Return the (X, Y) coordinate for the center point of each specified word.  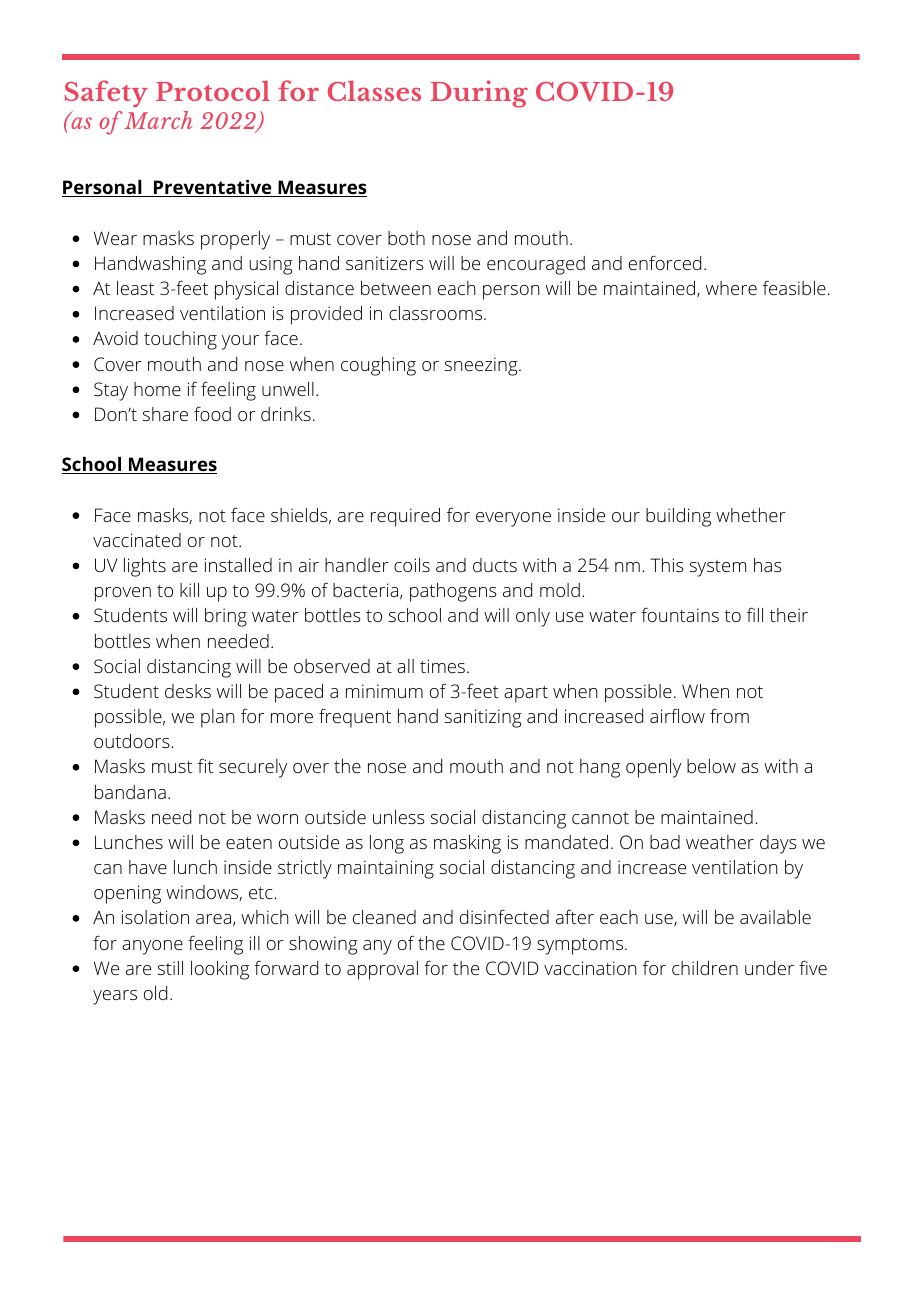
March (158, 120)
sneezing (482, 366)
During (479, 94)
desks (188, 691)
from (729, 716)
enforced (665, 263)
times (442, 666)
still (170, 968)
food (212, 414)
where (731, 288)
